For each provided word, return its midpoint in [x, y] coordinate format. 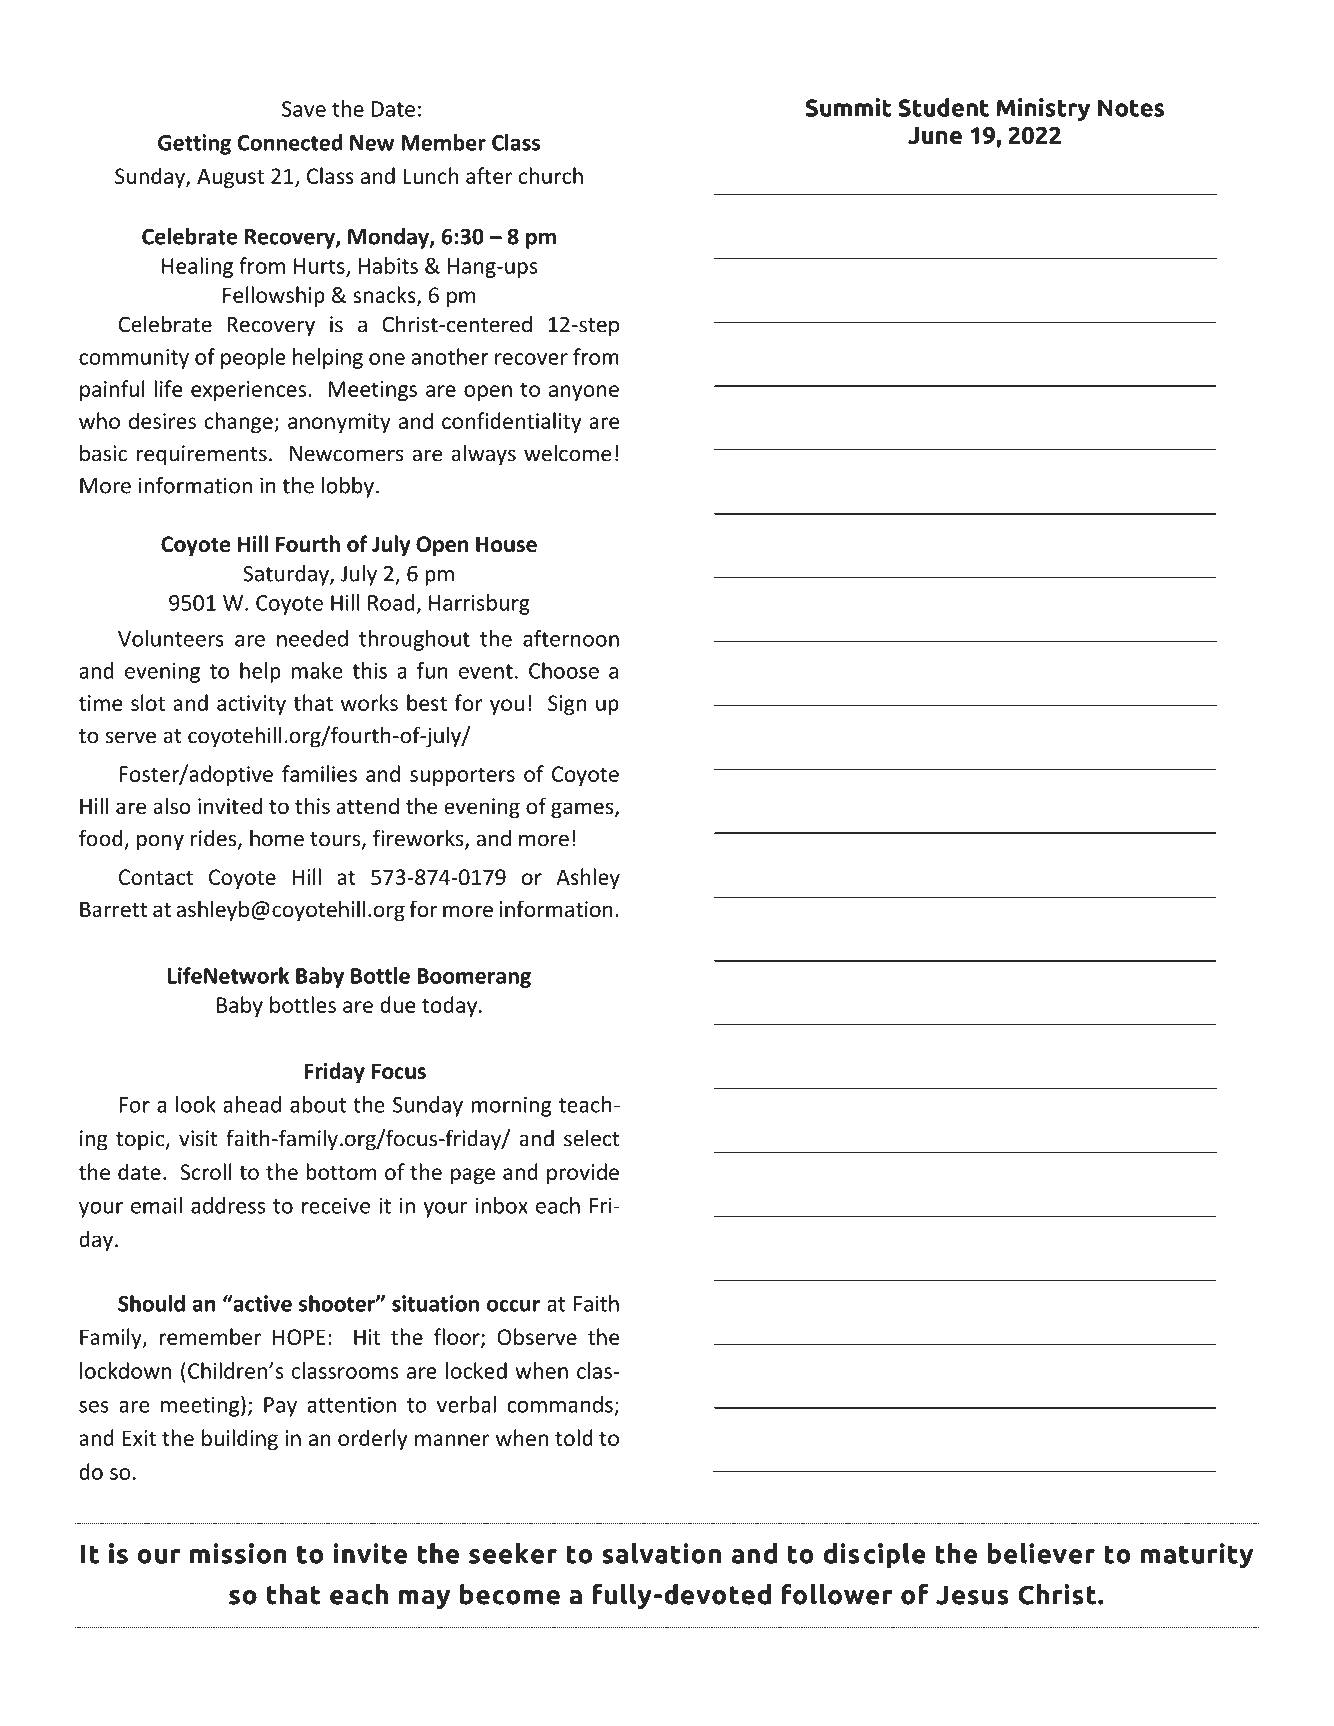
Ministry [1043, 109]
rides [215, 839]
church [551, 175]
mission [238, 1553]
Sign [567, 705]
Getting [194, 144]
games [583, 810]
